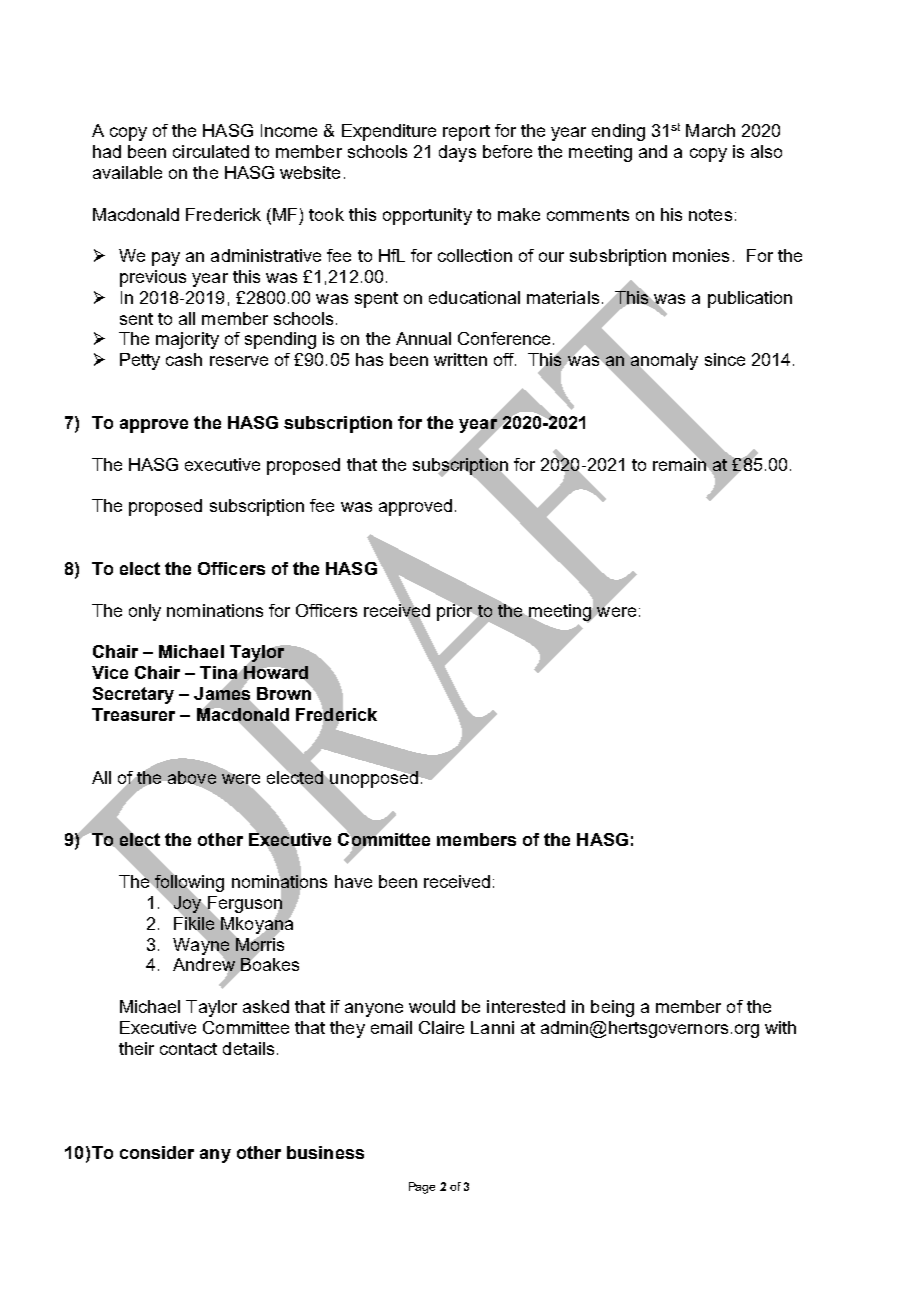  What do you see at coordinates (780, 1027) in the page?
I see `with` at bounding box center [780, 1027].
